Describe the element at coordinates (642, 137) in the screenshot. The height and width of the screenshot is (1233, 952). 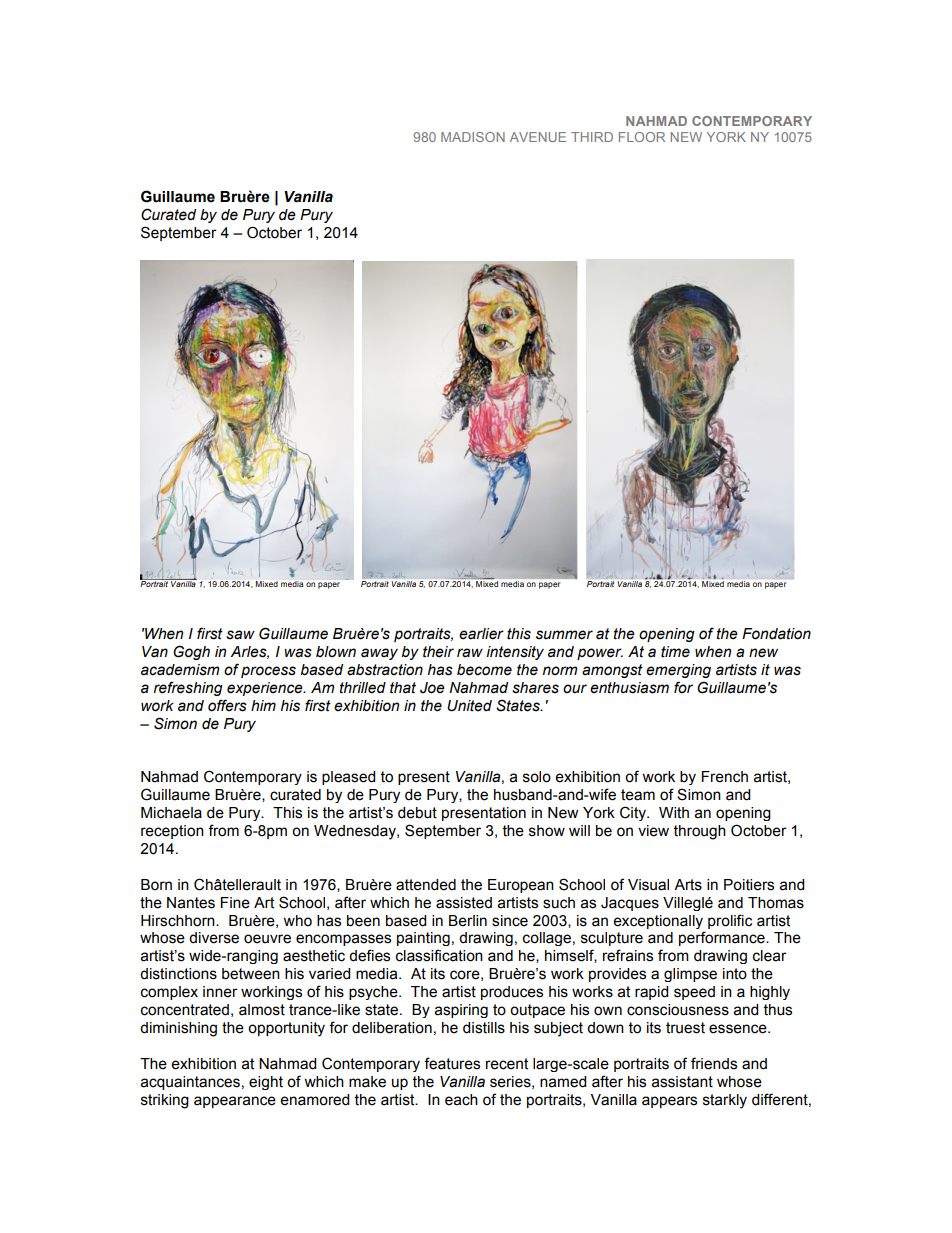
I see `FLOOR` at that location.
